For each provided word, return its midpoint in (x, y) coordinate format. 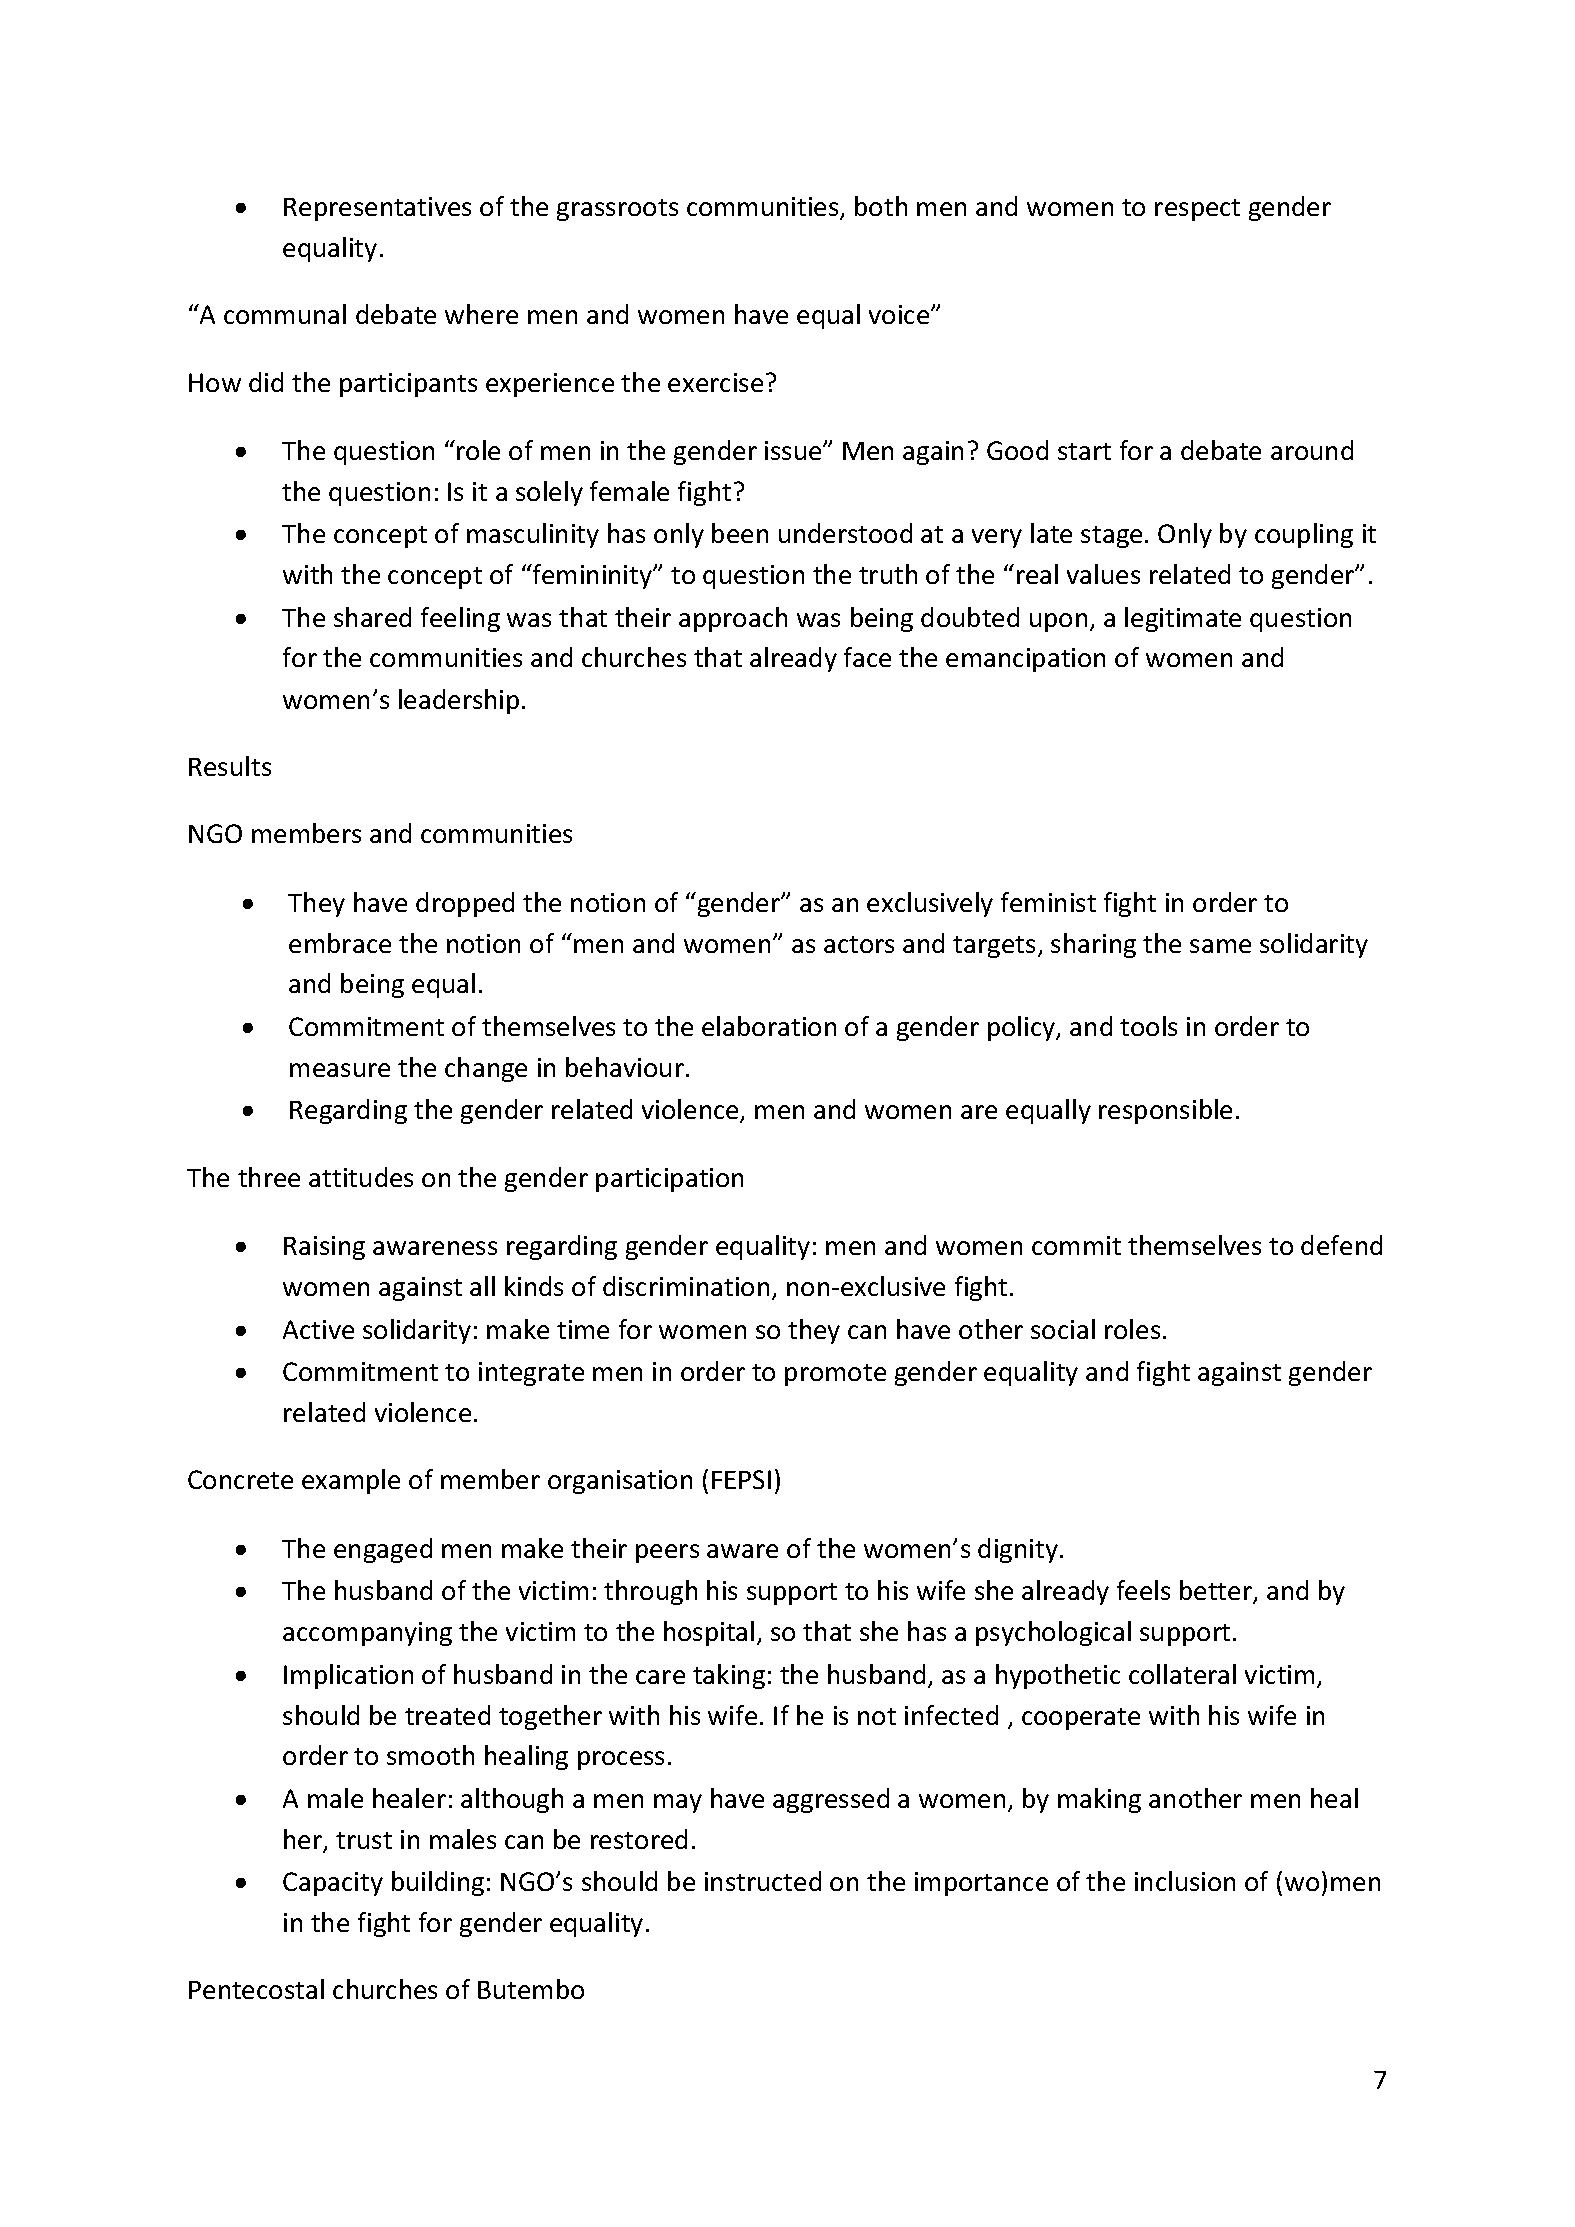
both (881, 206)
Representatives (377, 209)
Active (318, 1329)
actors (859, 944)
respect (1197, 210)
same (1220, 946)
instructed (763, 1881)
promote (835, 1375)
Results (230, 766)
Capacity (333, 1884)
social (1063, 1329)
